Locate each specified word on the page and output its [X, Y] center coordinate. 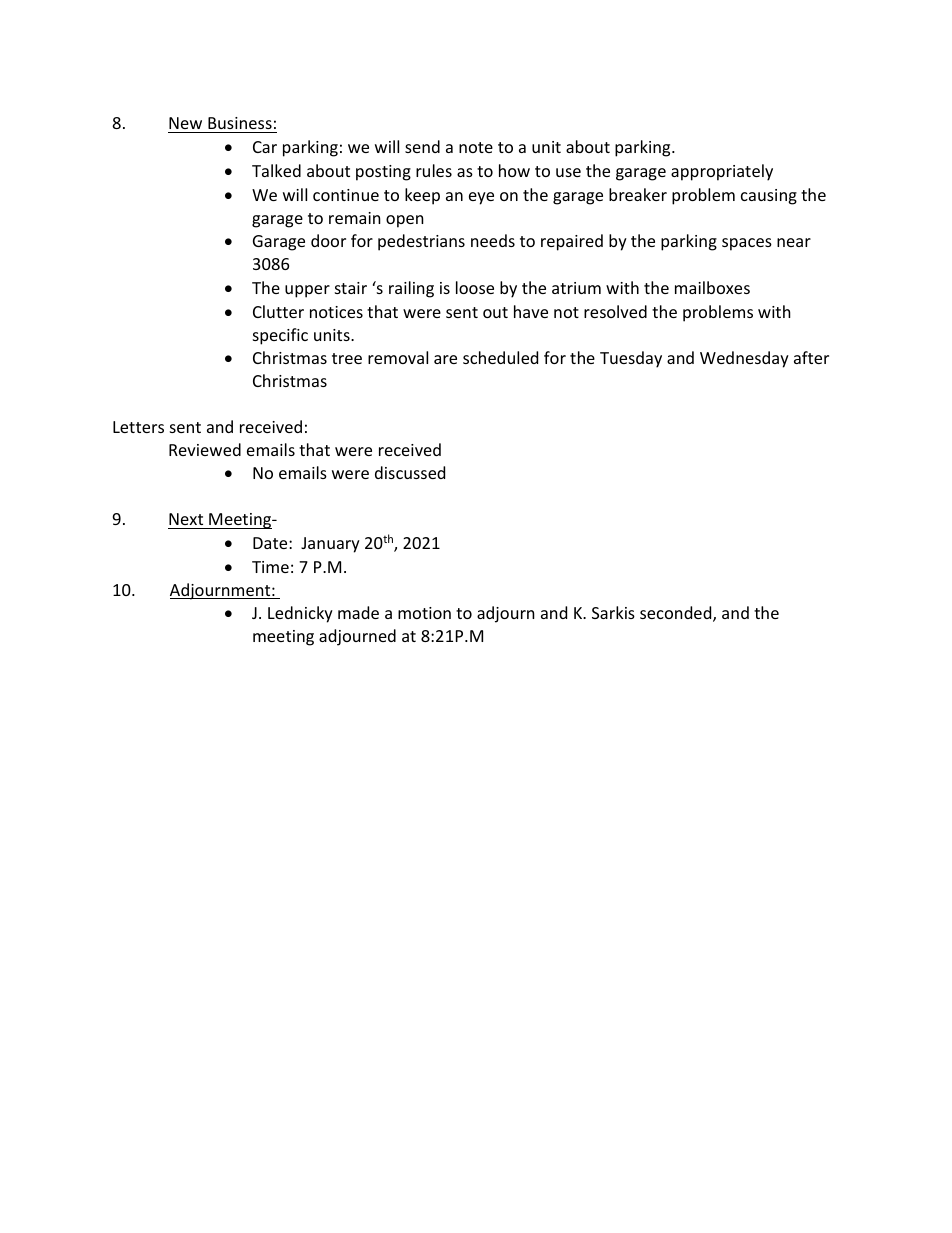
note [476, 147]
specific [280, 336]
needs [493, 240]
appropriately [722, 172]
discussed [410, 472]
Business [240, 123]
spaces [747, 244]
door [328, 240]
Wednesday [744, 359]
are [445, 359]
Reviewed [205, 449]
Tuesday [631, 359]
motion [424, 613]
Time [270, 567]
